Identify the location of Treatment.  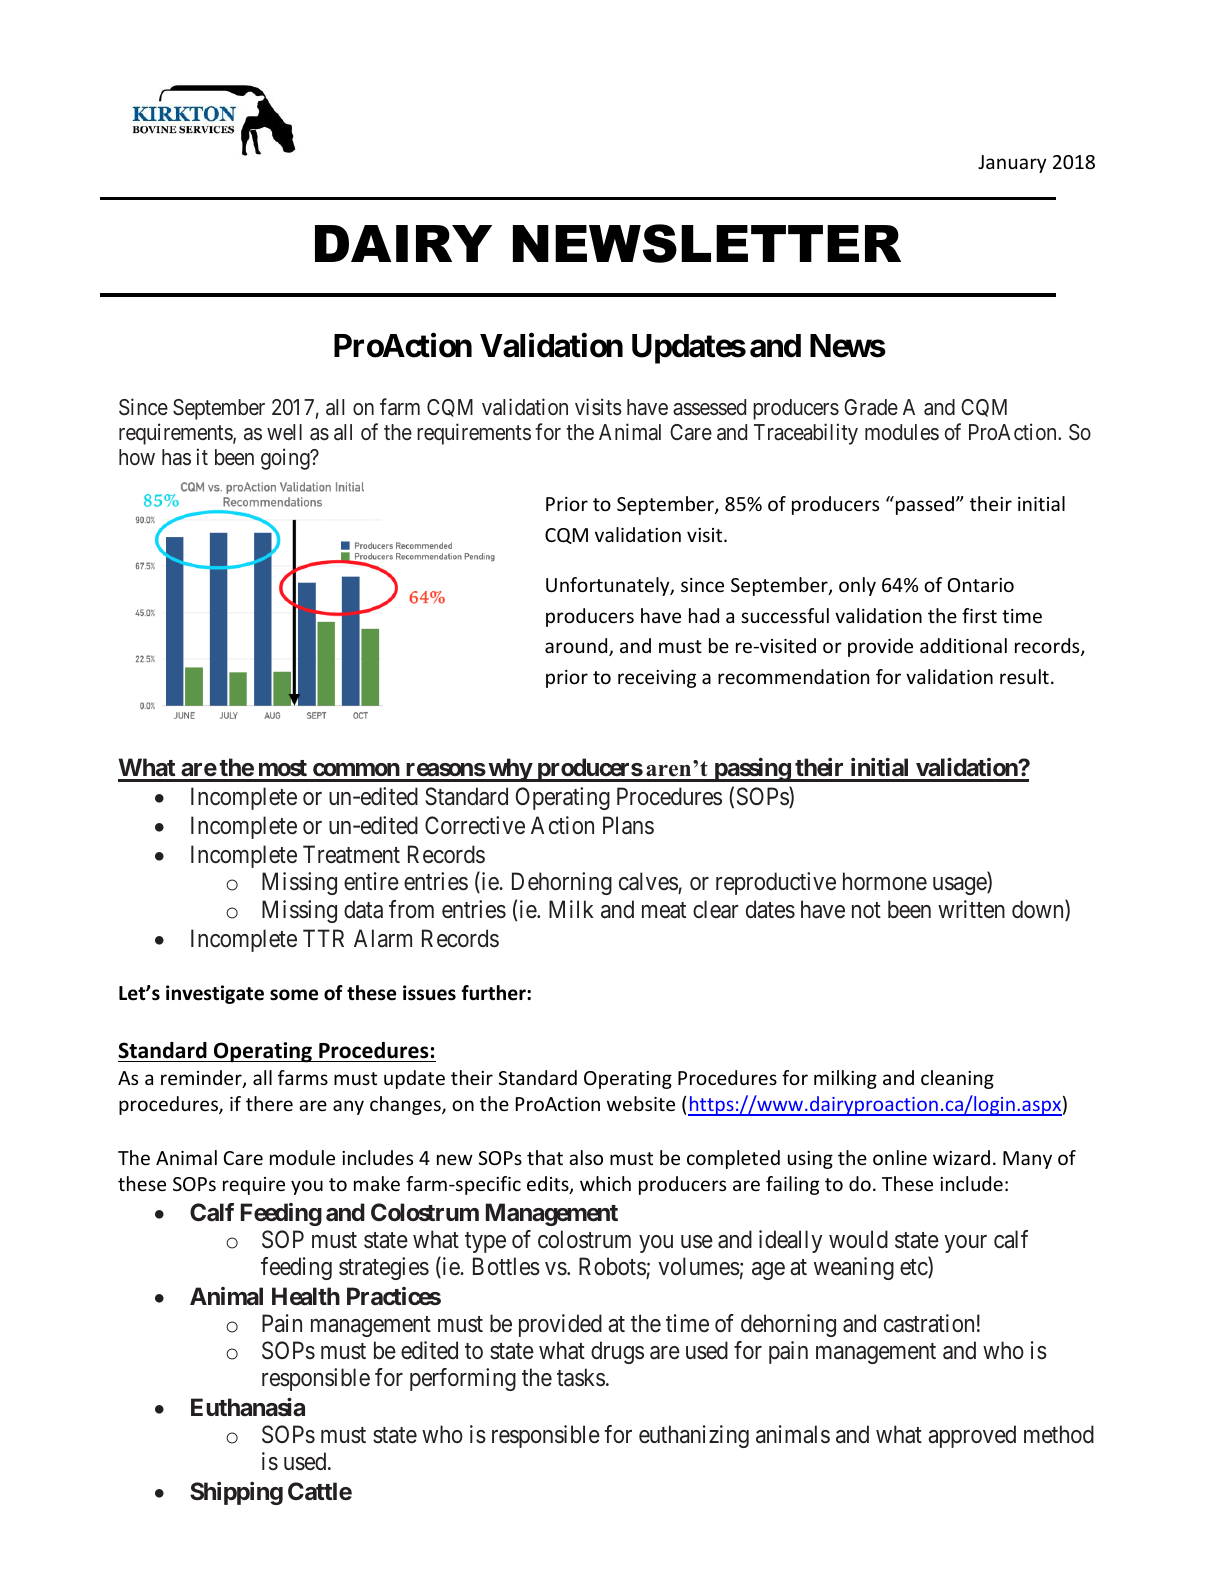
(351, 854).
